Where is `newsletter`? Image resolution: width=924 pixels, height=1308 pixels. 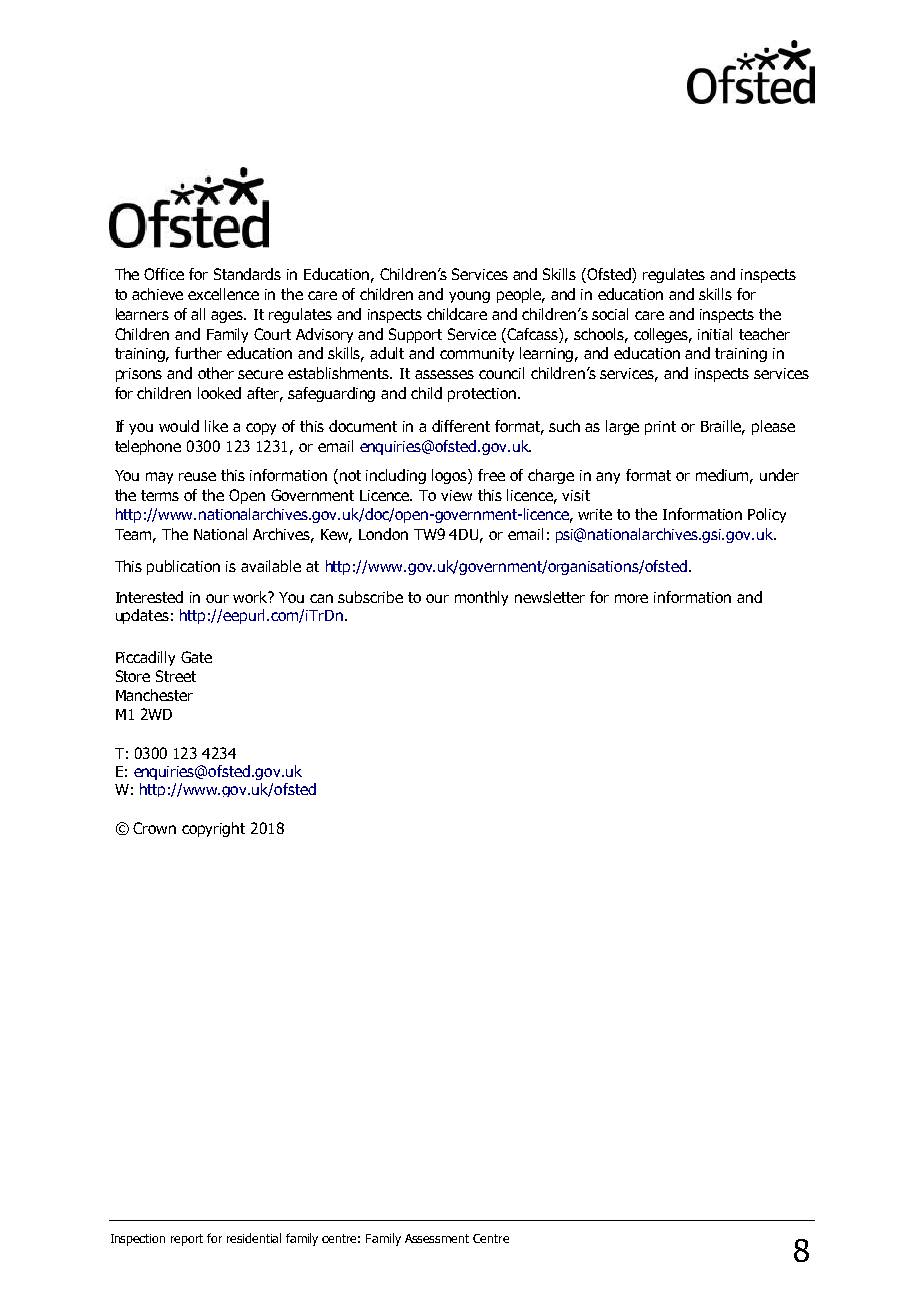
newsletter is located at coordinates (550, 597).
